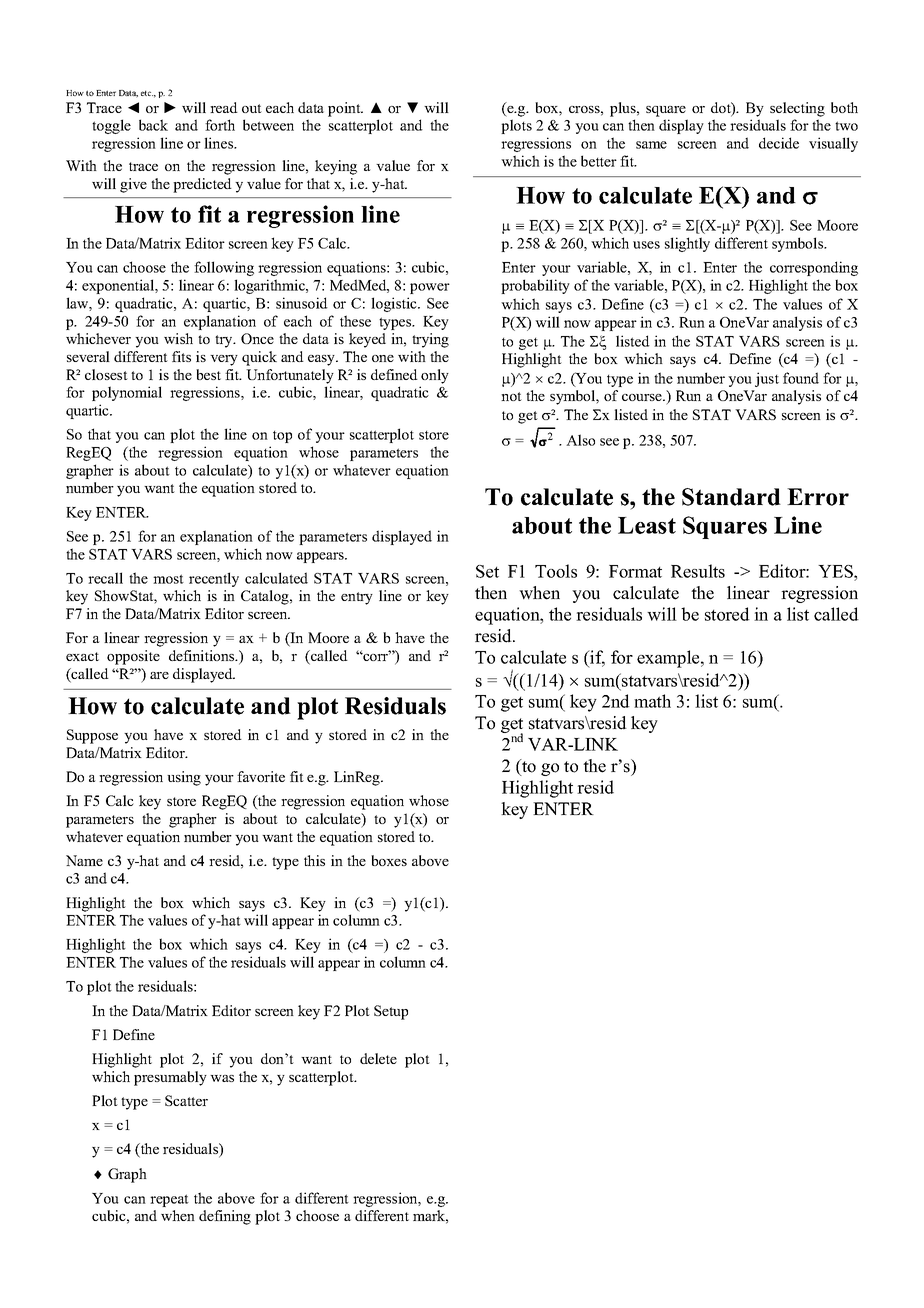 This document has height=1308, width=924. What do you see at coordinates (184, 778) in the document?
I see `using` at bounding box center [184, 778].
